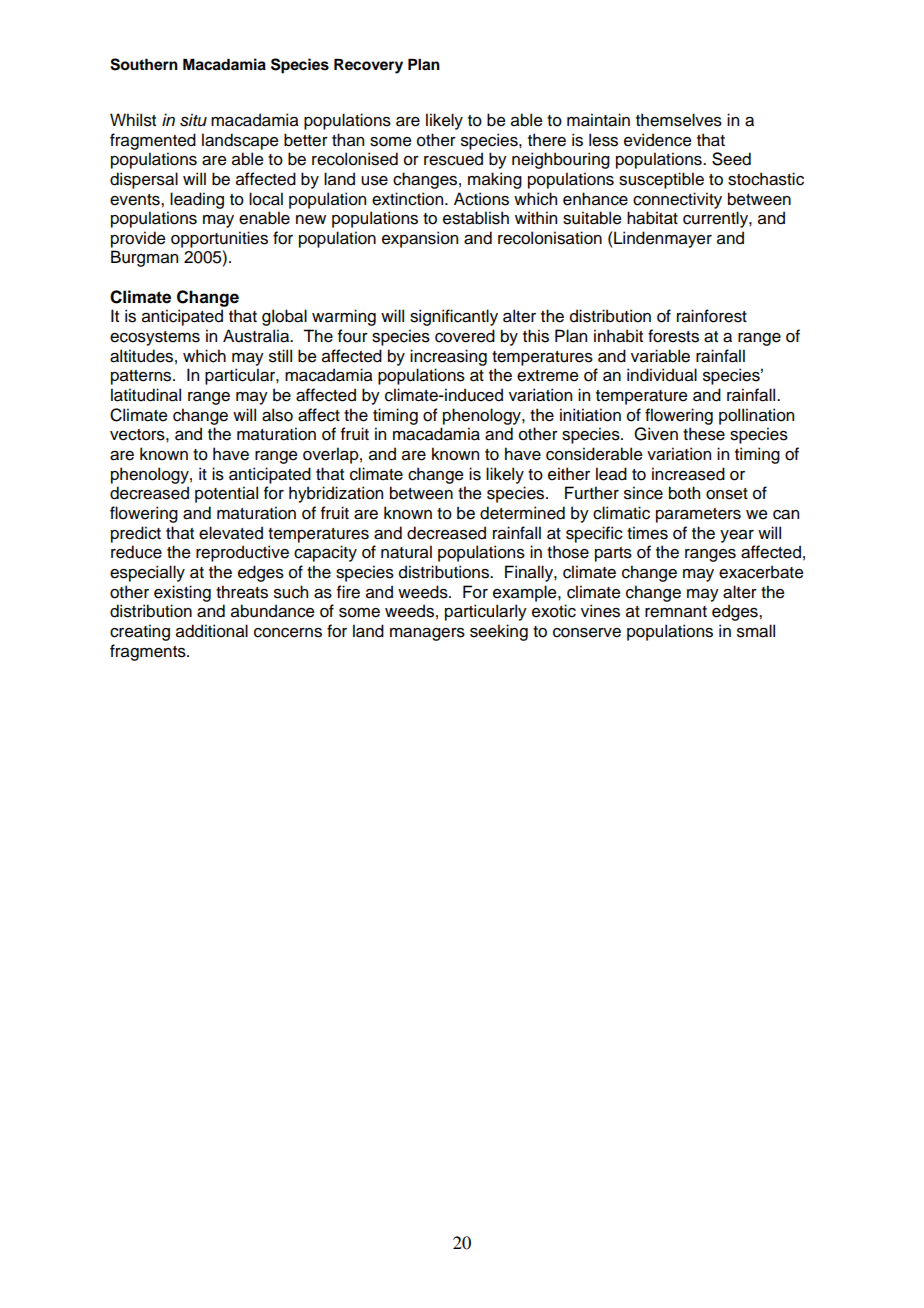  What do you see at coordinates (679, 120) in the page?
I see `themselves` at bounding box center [679, 120].
